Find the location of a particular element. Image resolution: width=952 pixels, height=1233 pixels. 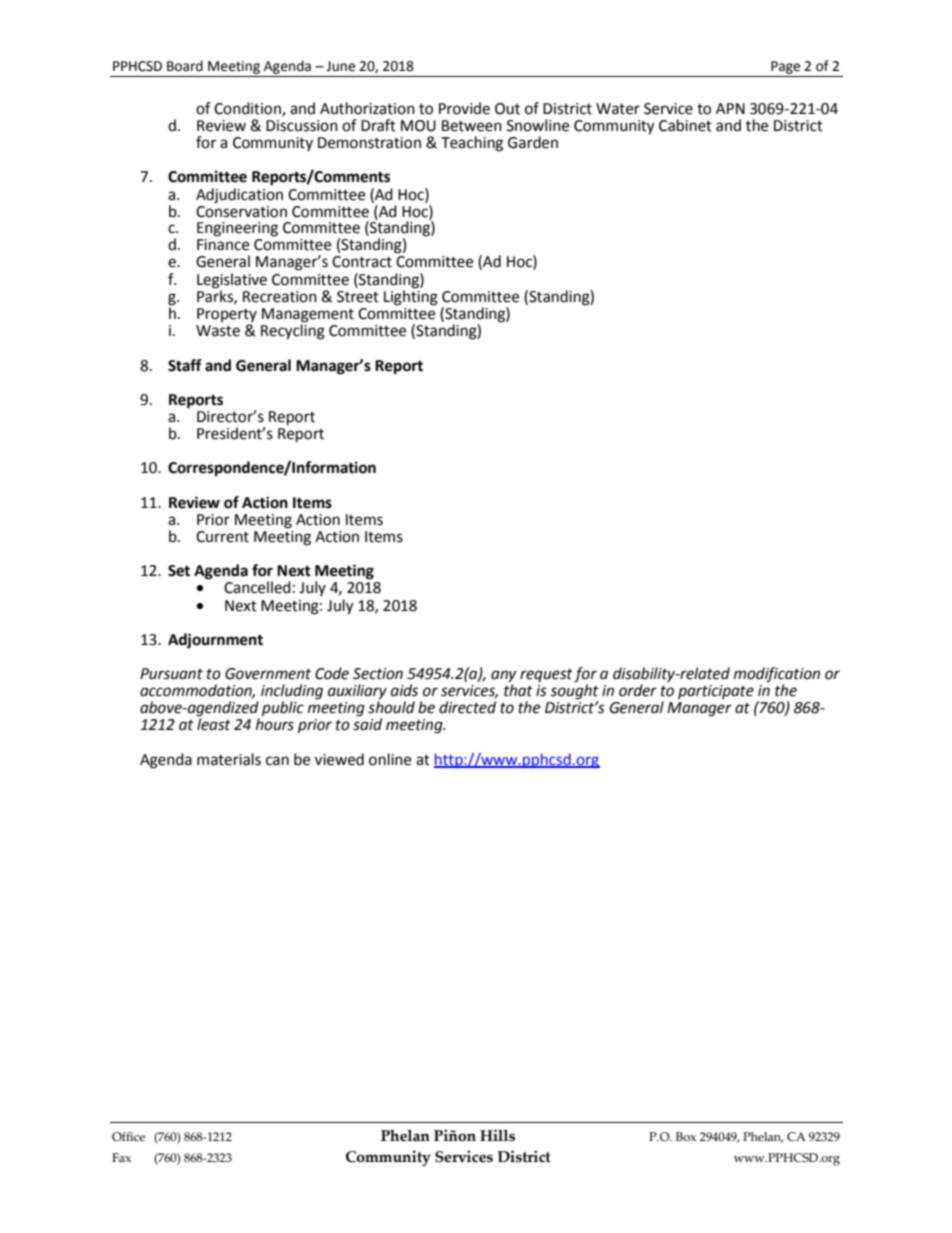

Box is located at coordinates (686, 1136).
